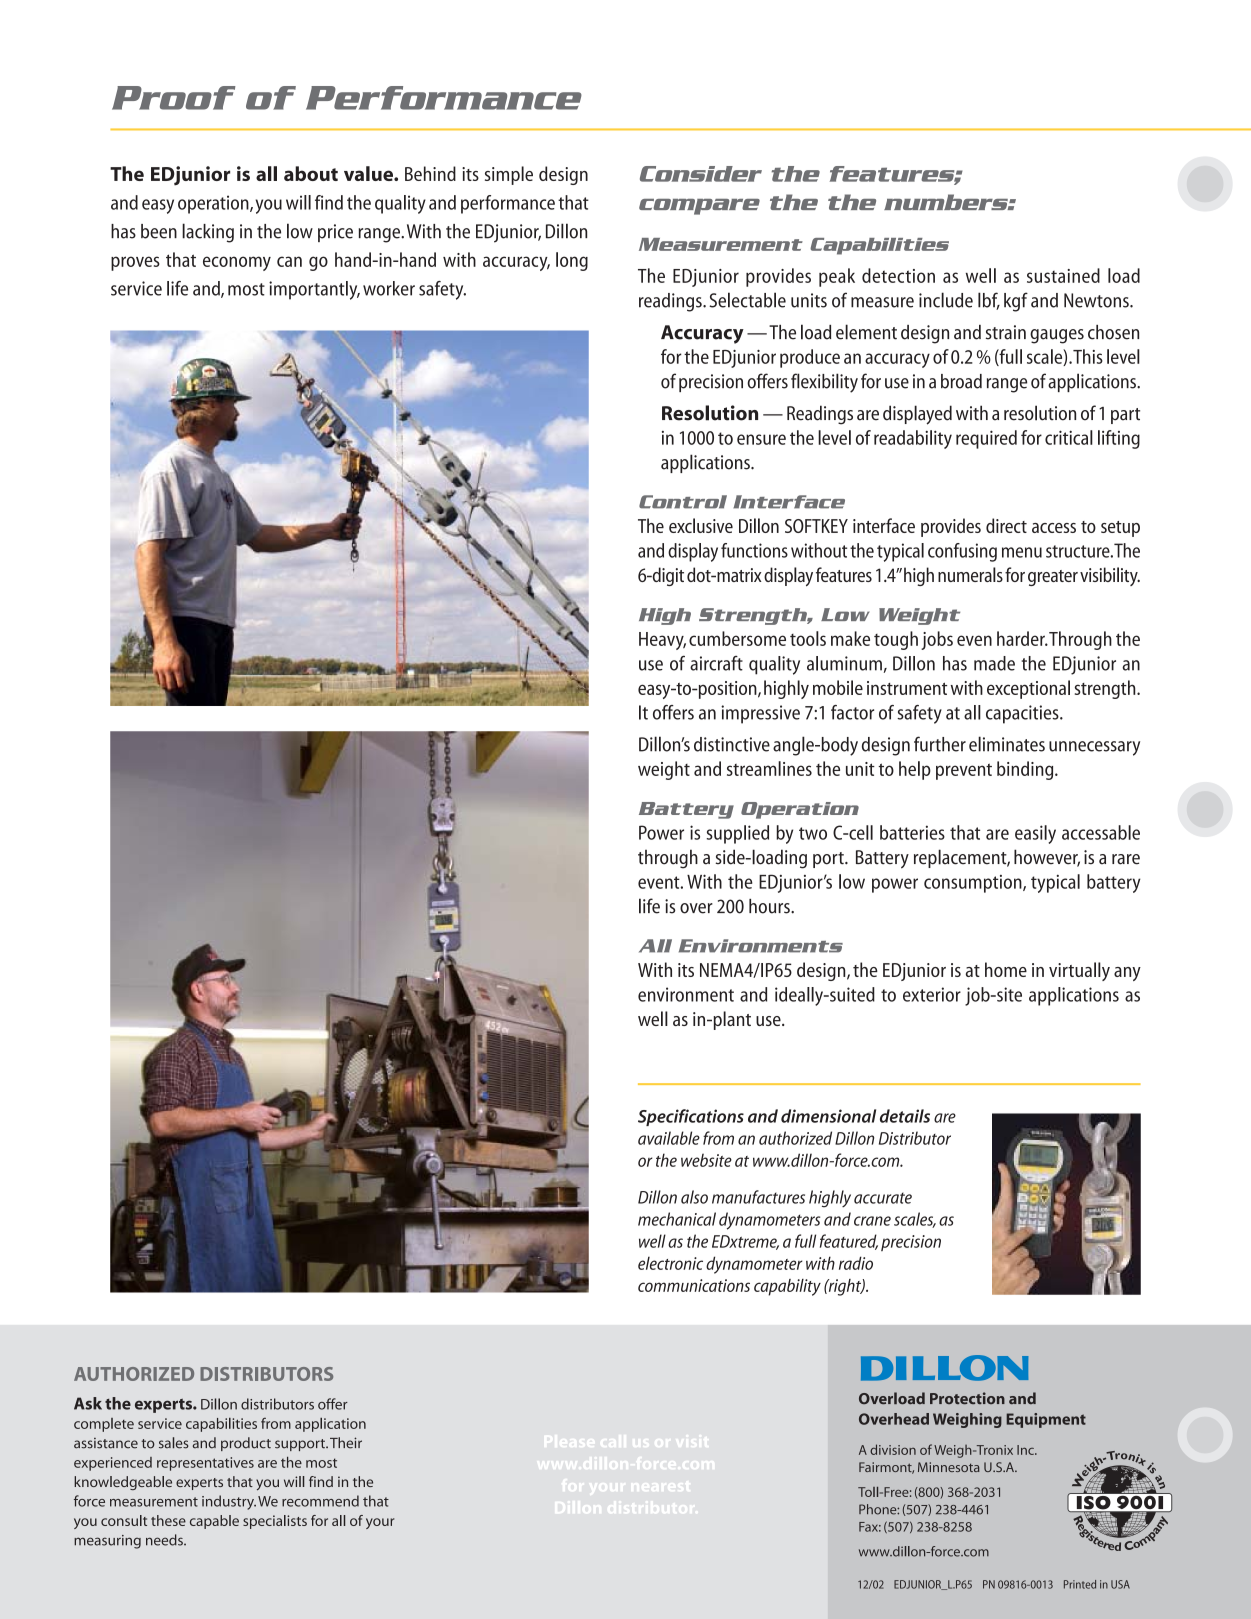  What do you see at coordinates (683, 502) in the image?
I see `Control` at bounding box center [683, 502].
